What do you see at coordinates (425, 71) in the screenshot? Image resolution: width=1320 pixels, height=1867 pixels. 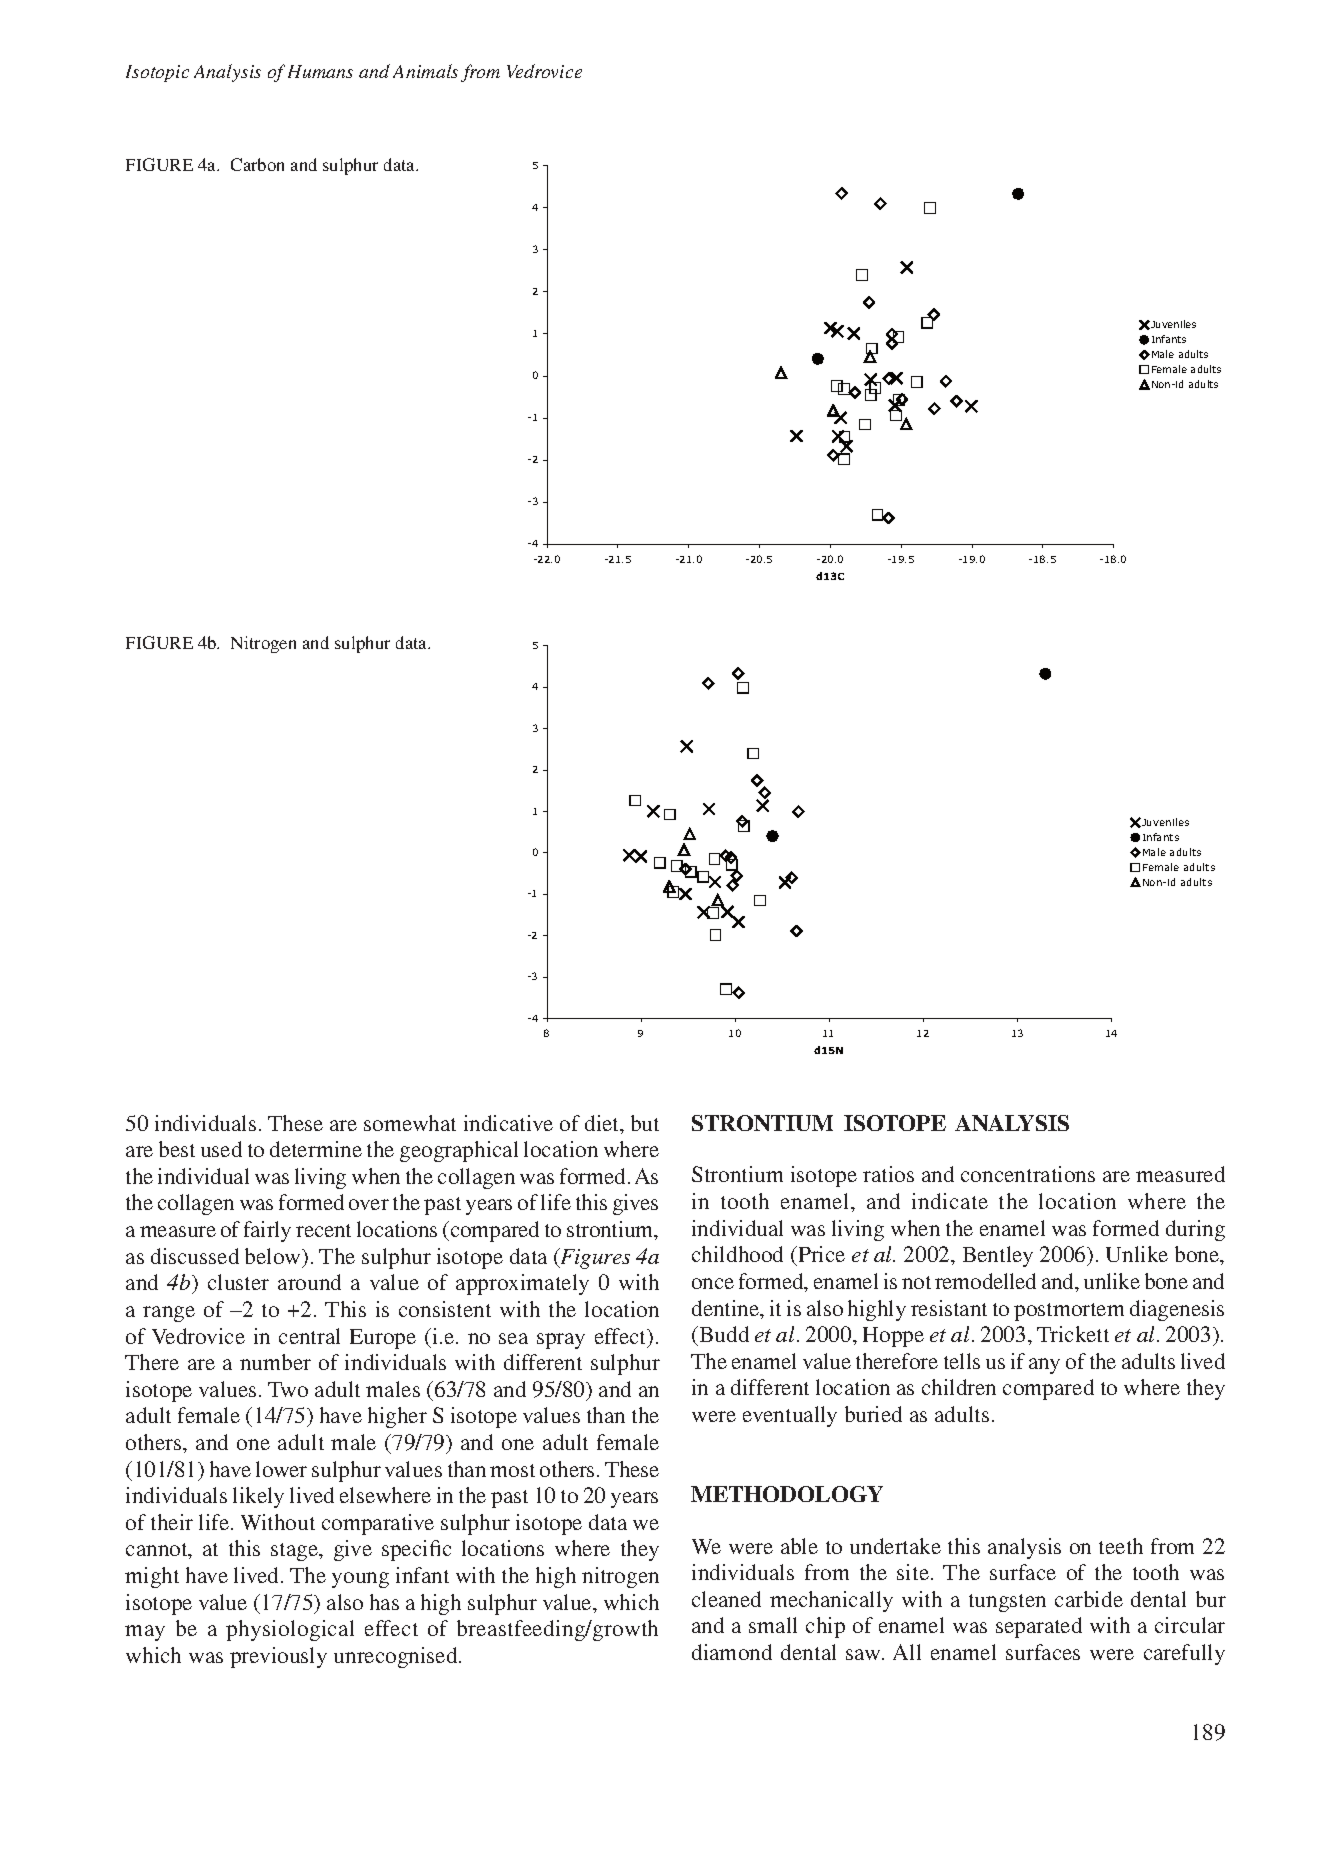 I see `Animals` at bounding box center [425, 71].
